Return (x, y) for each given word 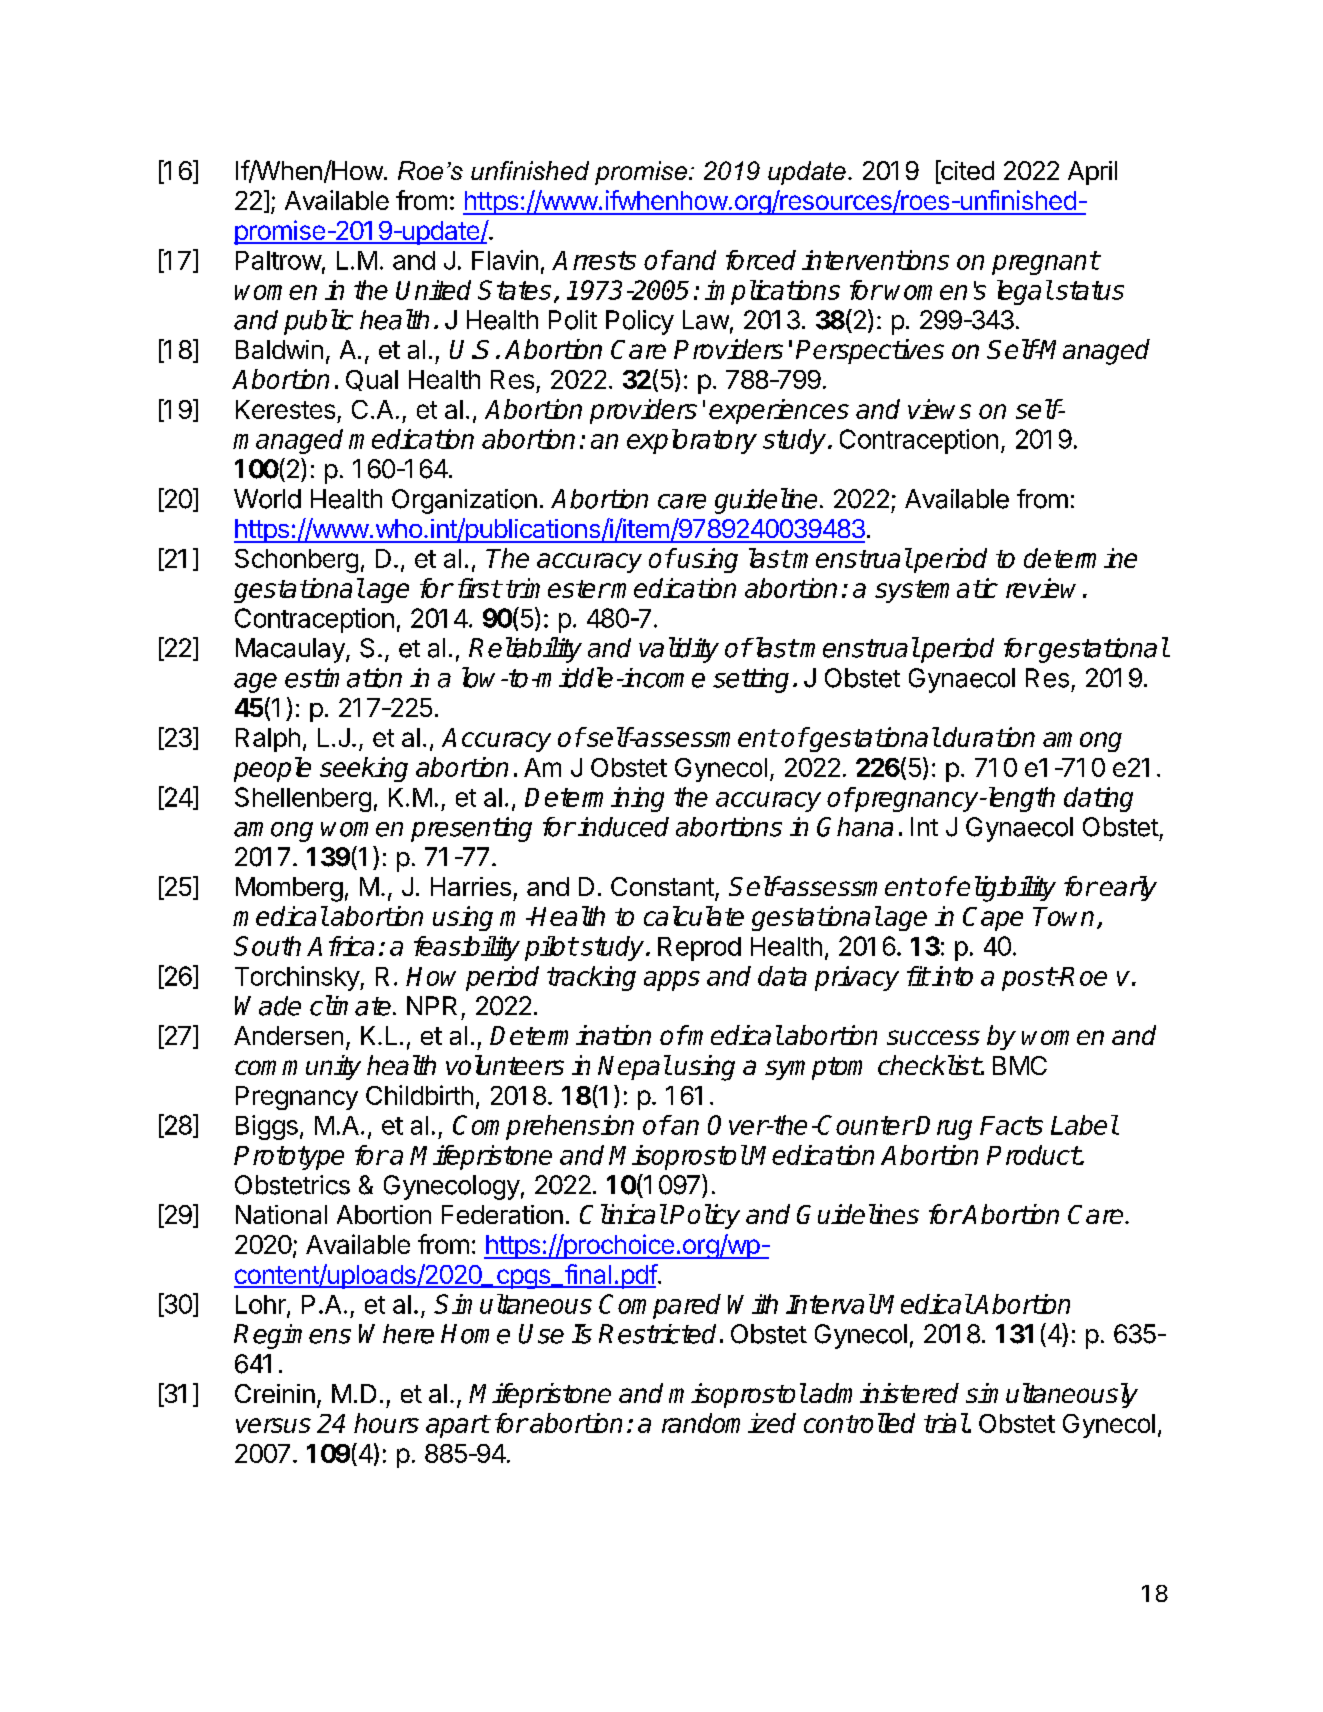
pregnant (1045, 263)
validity (679, 650)
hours (386, 1423)
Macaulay (291, 650)
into (952, 976)
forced (761, 260)
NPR (432, 1005)
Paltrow (279, 260)
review (1041, 588)
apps (672, 981)
